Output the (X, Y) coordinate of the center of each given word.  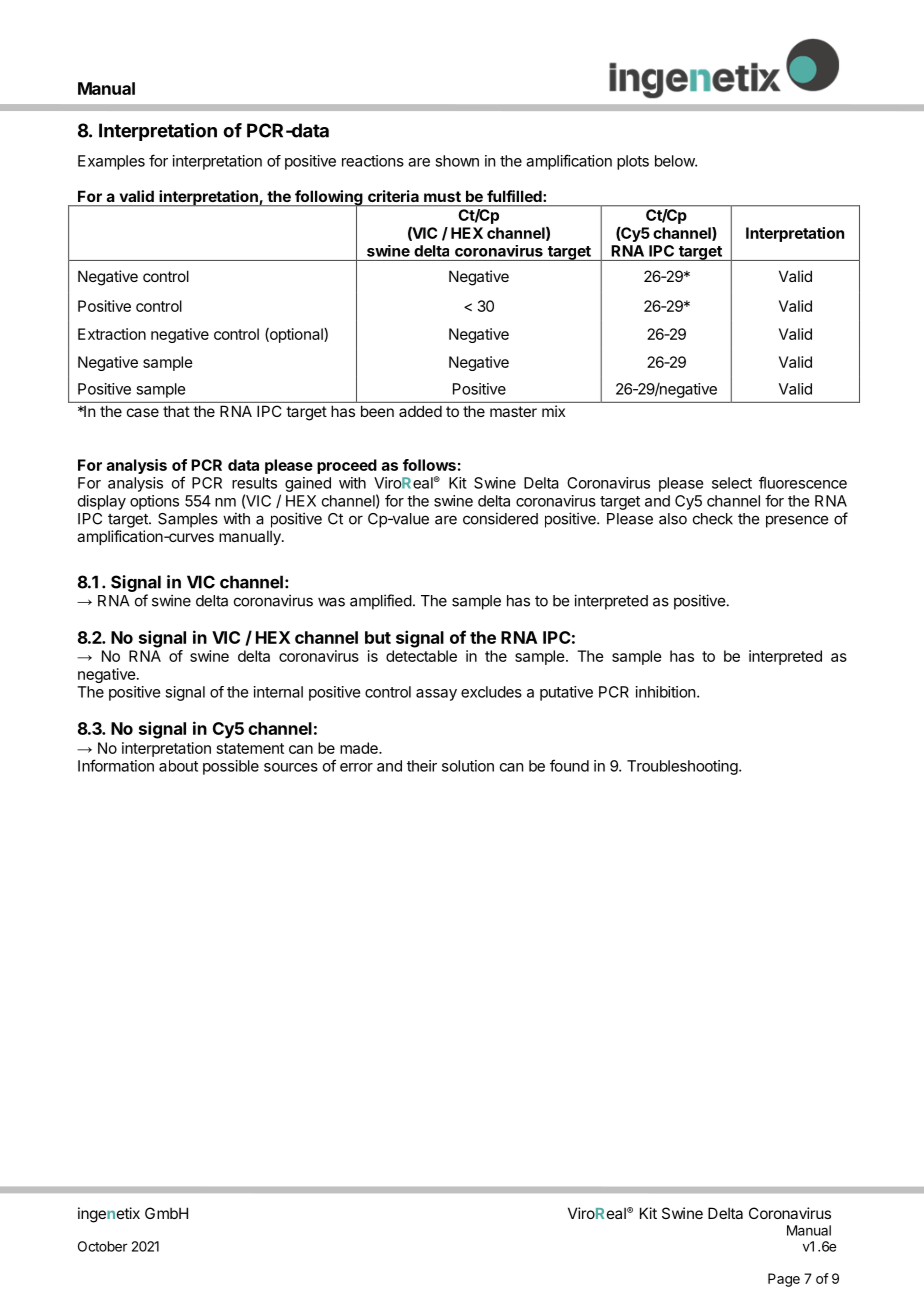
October (102, 1246)
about (178, 766)
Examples (111, 162)
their (422, 766)
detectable (421, 656)
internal (278, 692)
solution (468, 766)
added (420, 411)
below (675, 161)
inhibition (665, 692)
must (442, 196)
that (176, 411)
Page (784, 1280)
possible (231, 767)
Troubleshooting (683, 767)
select (732, 483)
